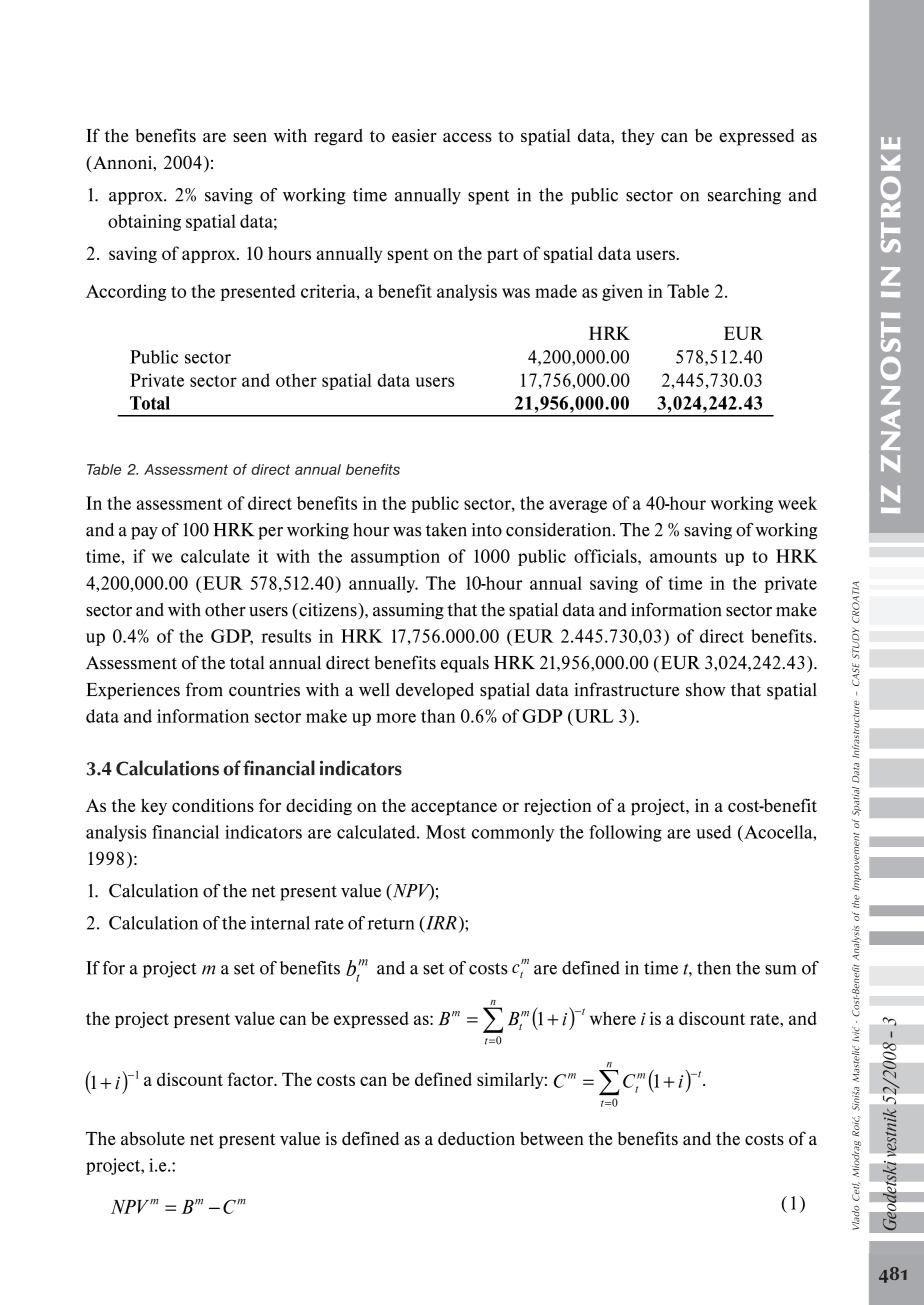 This screenshot has width=924, height=1305. What do you see at coordinates (204, 689) in the screenshot?
I see `from` at bounding box center [204, 689].
